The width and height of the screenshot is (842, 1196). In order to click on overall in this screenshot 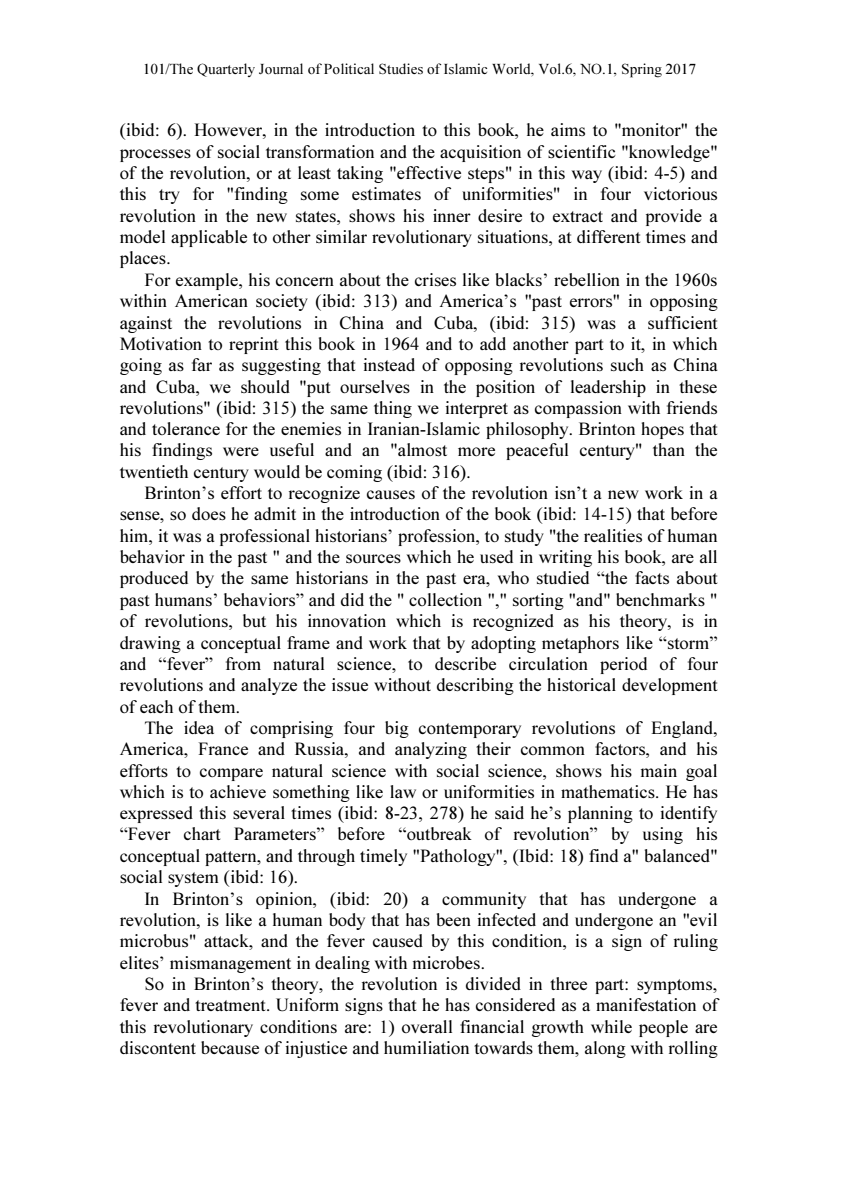, I will do `click(427, 1026)`.
